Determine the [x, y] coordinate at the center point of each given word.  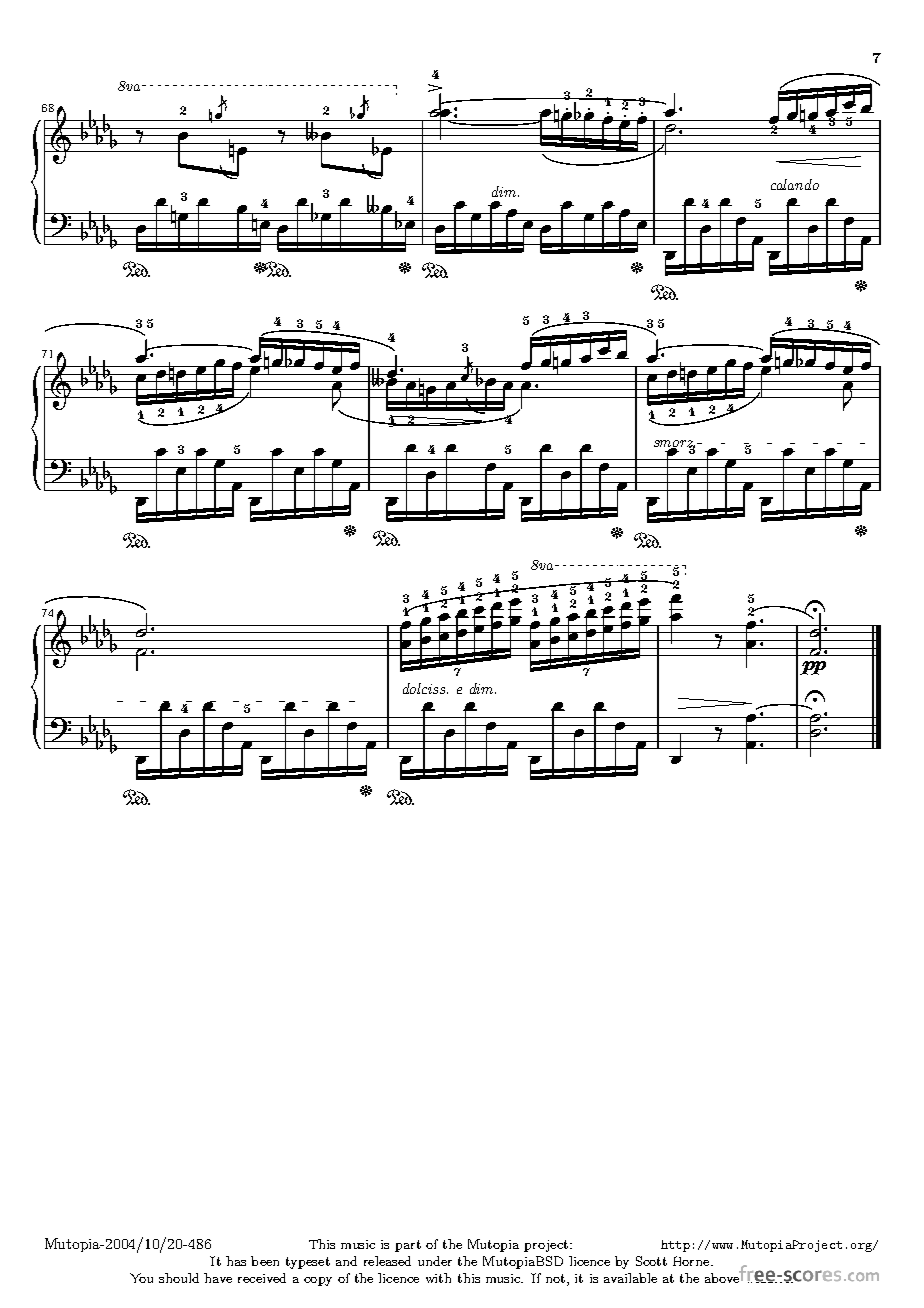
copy [318, 1281]
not [555, 1278]
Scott [651, 1261]
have [218, 1278]
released [387, 1261]
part [408, 1246]
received [262, 1278]
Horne [692, 1261]
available [630, 1278]
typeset [308, 1263]
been [265, 1261]
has [236, 1261]
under [435, 1261]
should [179, 1278]
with [438, 1278]
